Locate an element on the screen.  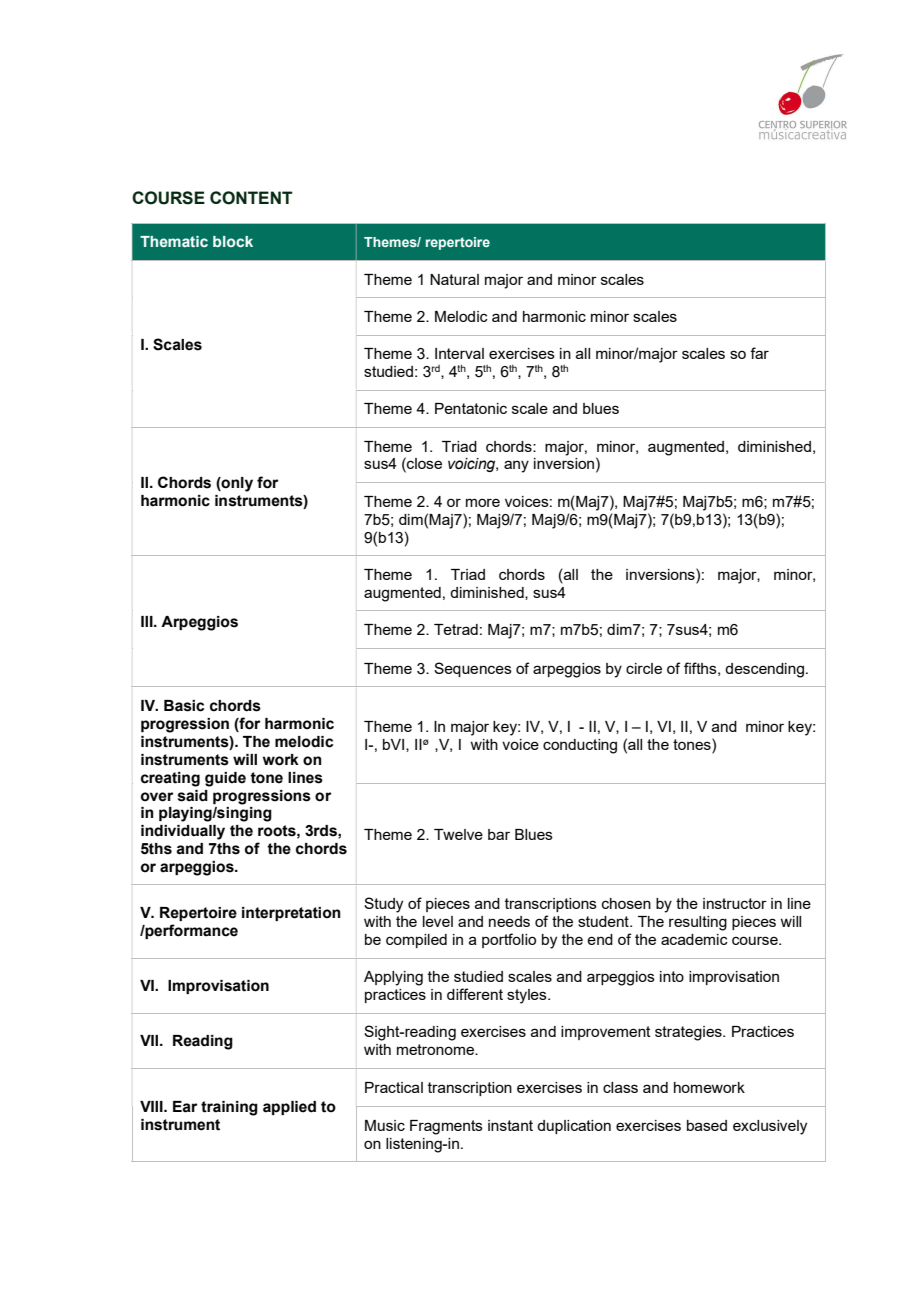
Basic is located at coordinates (184, 706).
